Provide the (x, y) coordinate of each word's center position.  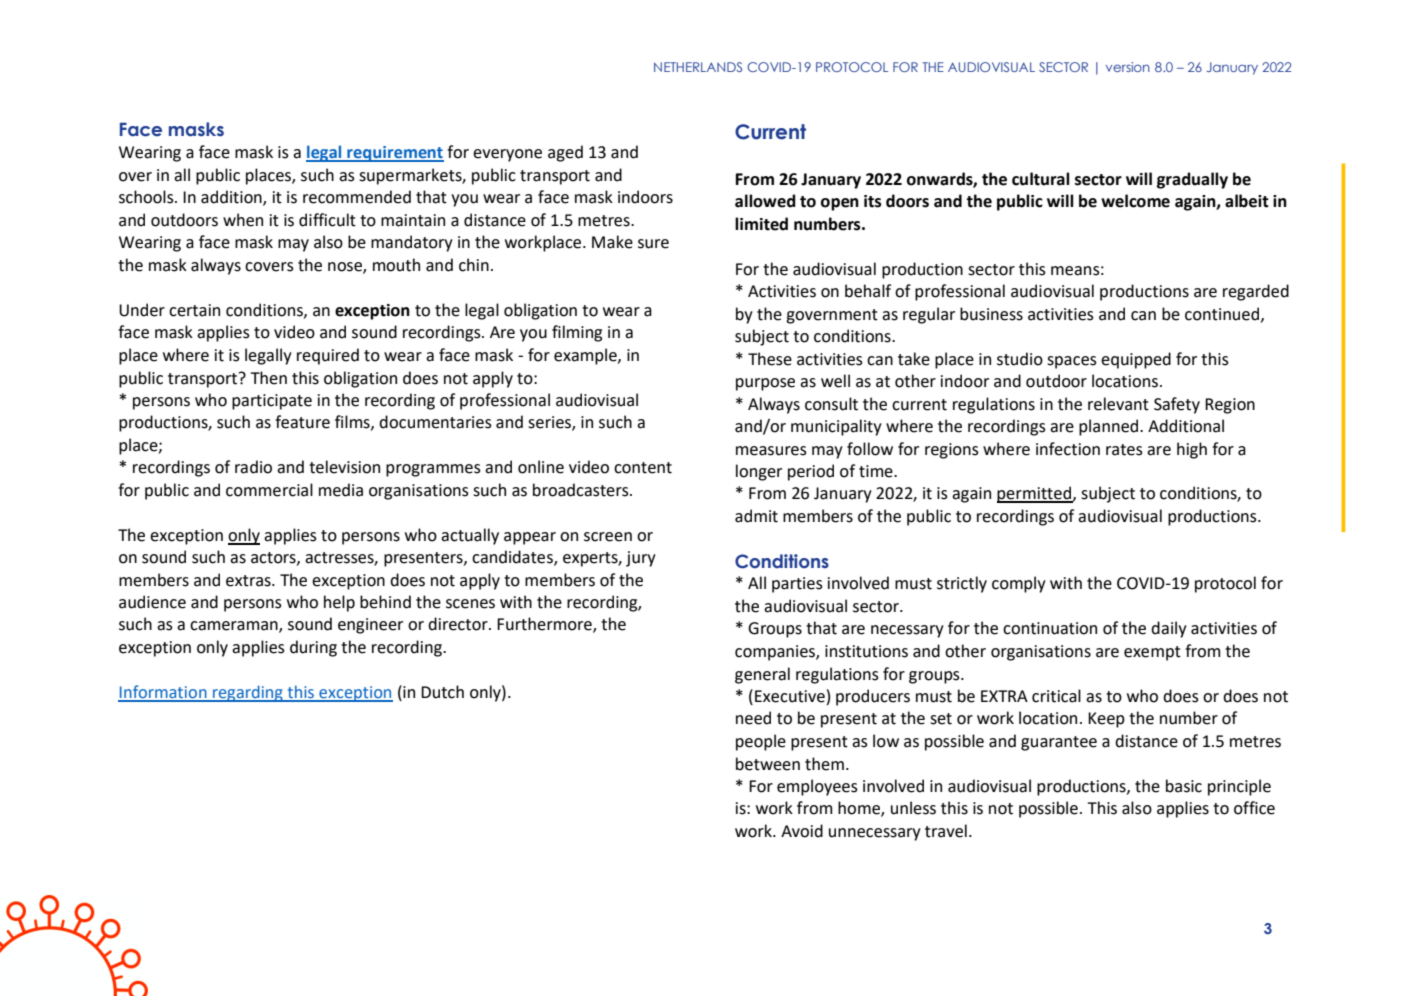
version (1128, 67)
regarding (248, 693)
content (643, 468)
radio (253, 467)
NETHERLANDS (698, 67)
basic (1184, 786)
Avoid (802, 831)
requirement (394, 154)
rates (1124, 450)
